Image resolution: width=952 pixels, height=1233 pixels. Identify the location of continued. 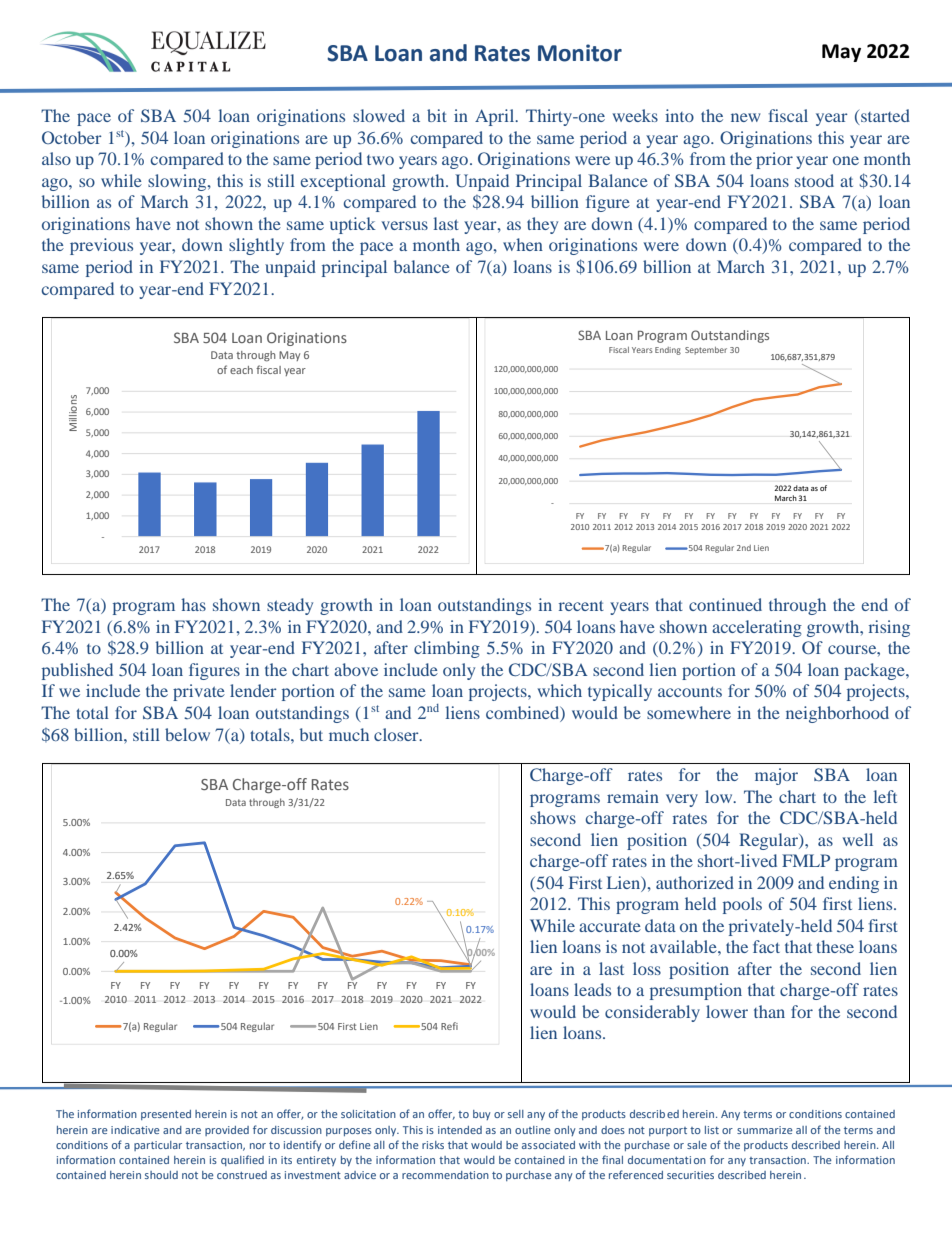
(725, 604).
